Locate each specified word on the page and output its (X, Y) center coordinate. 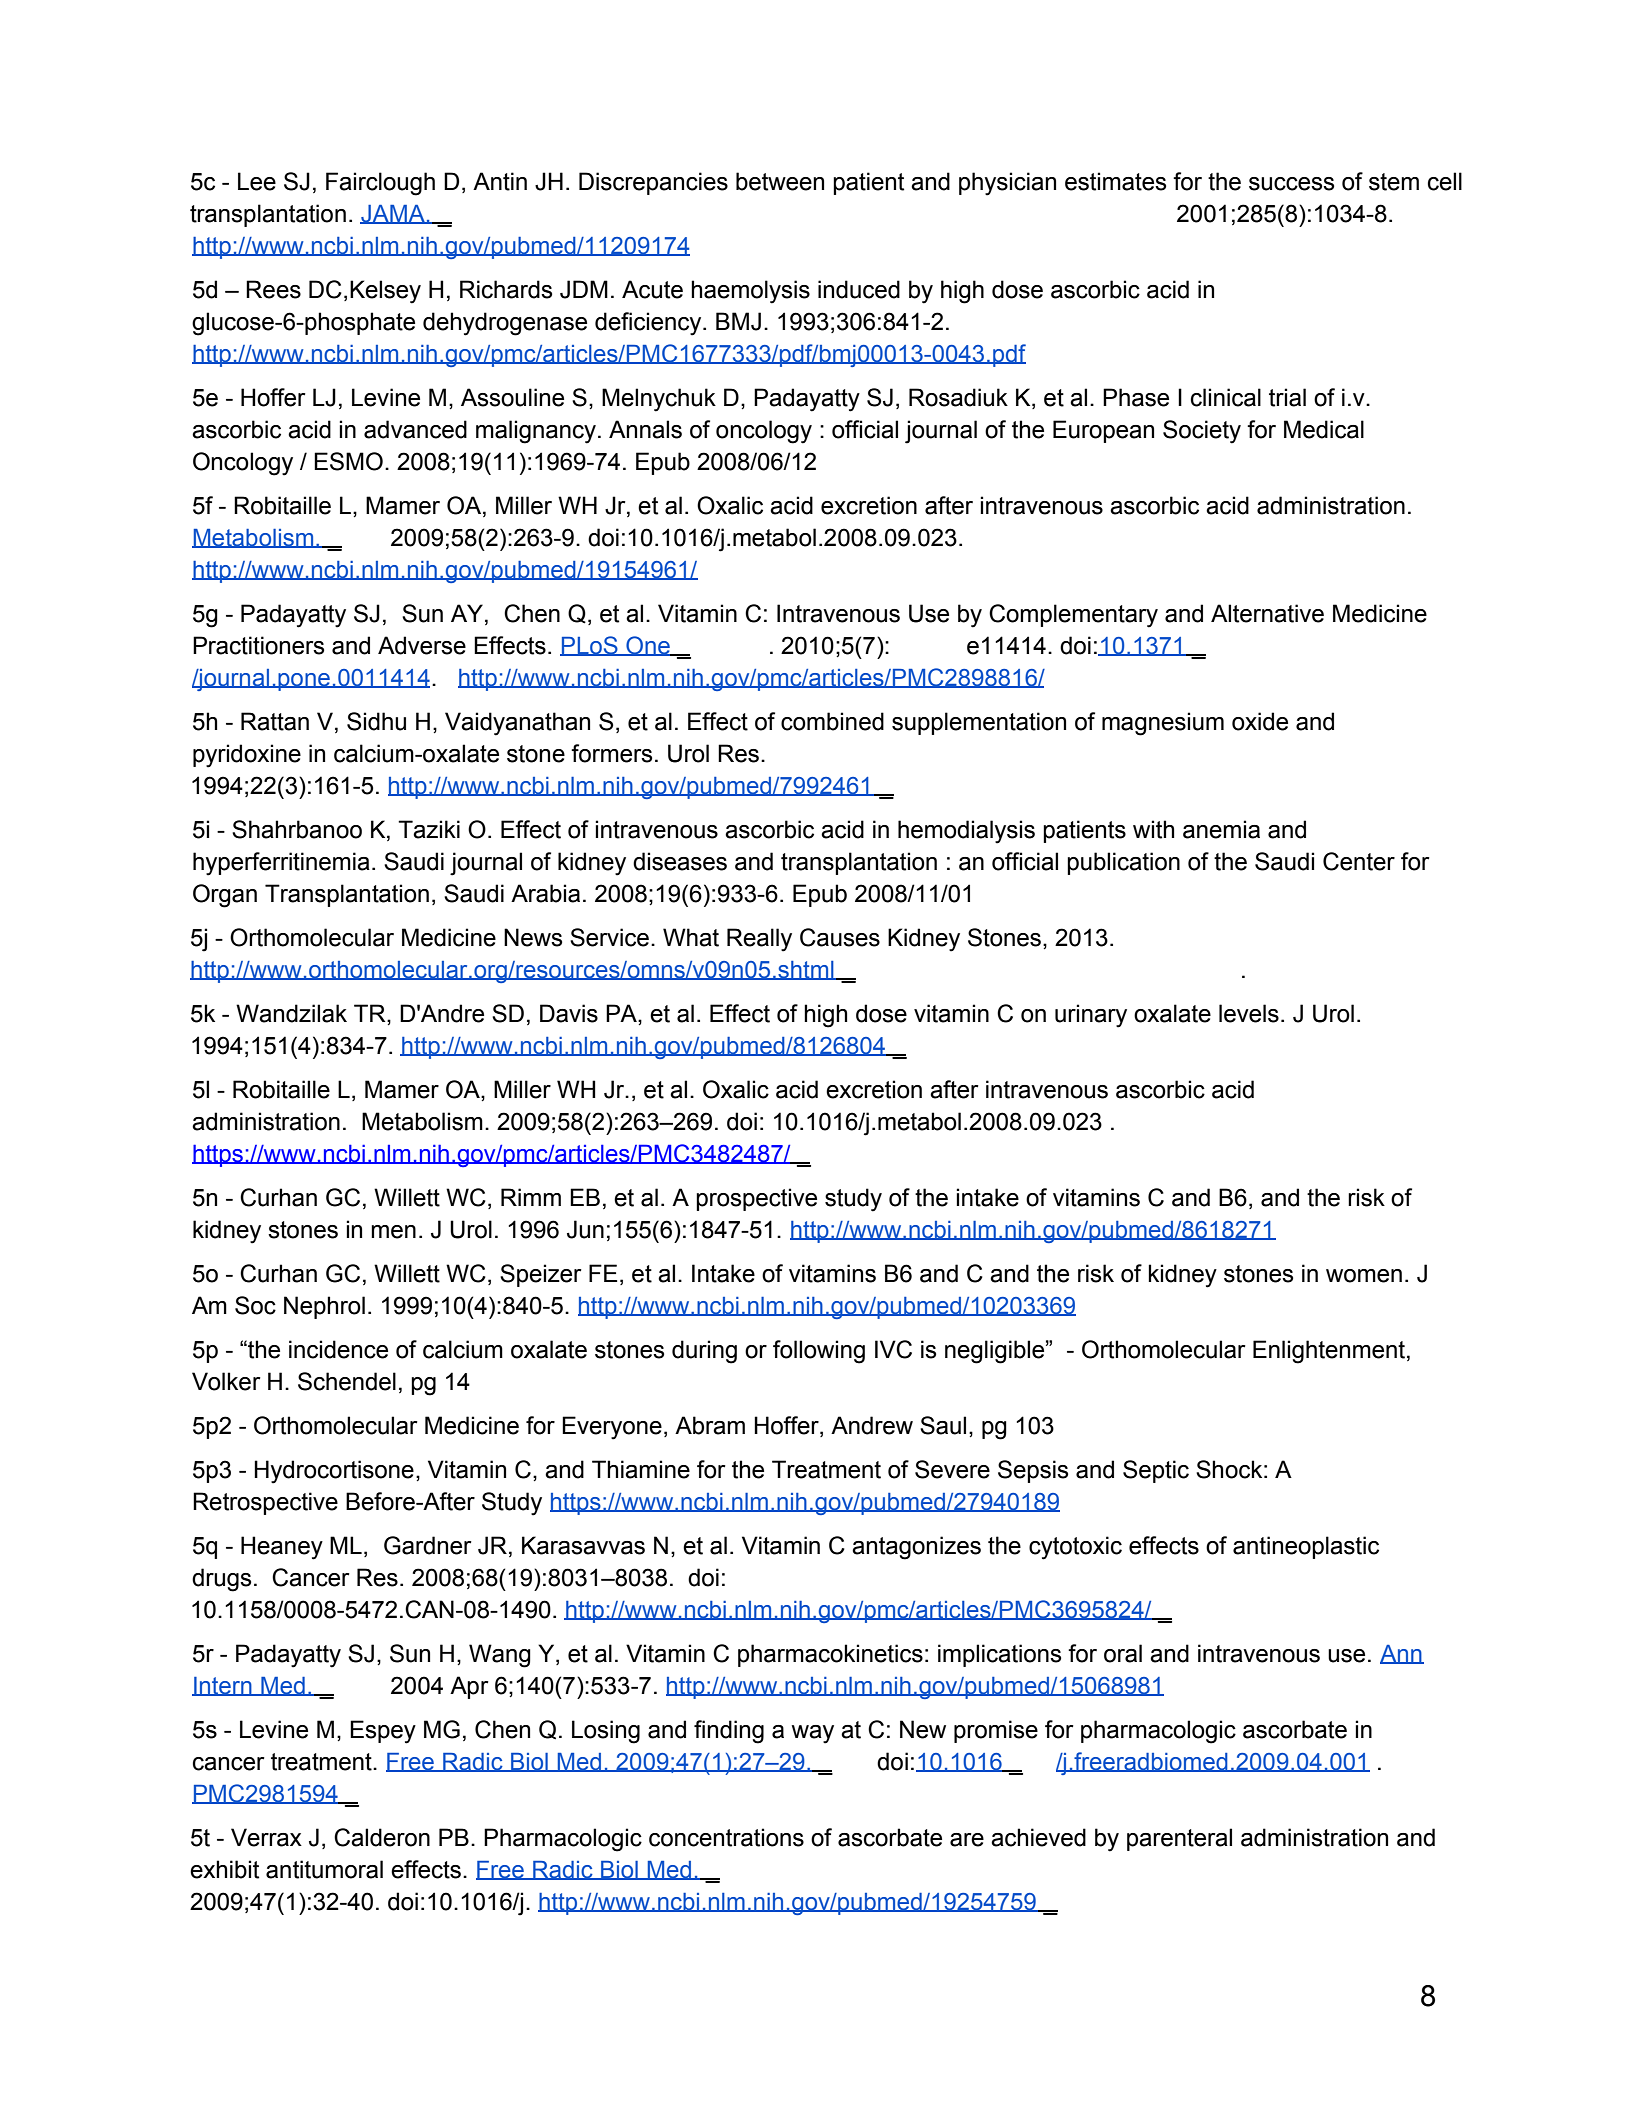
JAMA (393, 214)
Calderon (382, 1837)
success (1291, 184)
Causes (840, 937)
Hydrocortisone (334, 1472)
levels (1249, 1013)
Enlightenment (1329, 1352)
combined (832, 721)
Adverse (422, 645)
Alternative (1267, 613)
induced (859, 289)
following (819, 1352)
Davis (569, 1013)
